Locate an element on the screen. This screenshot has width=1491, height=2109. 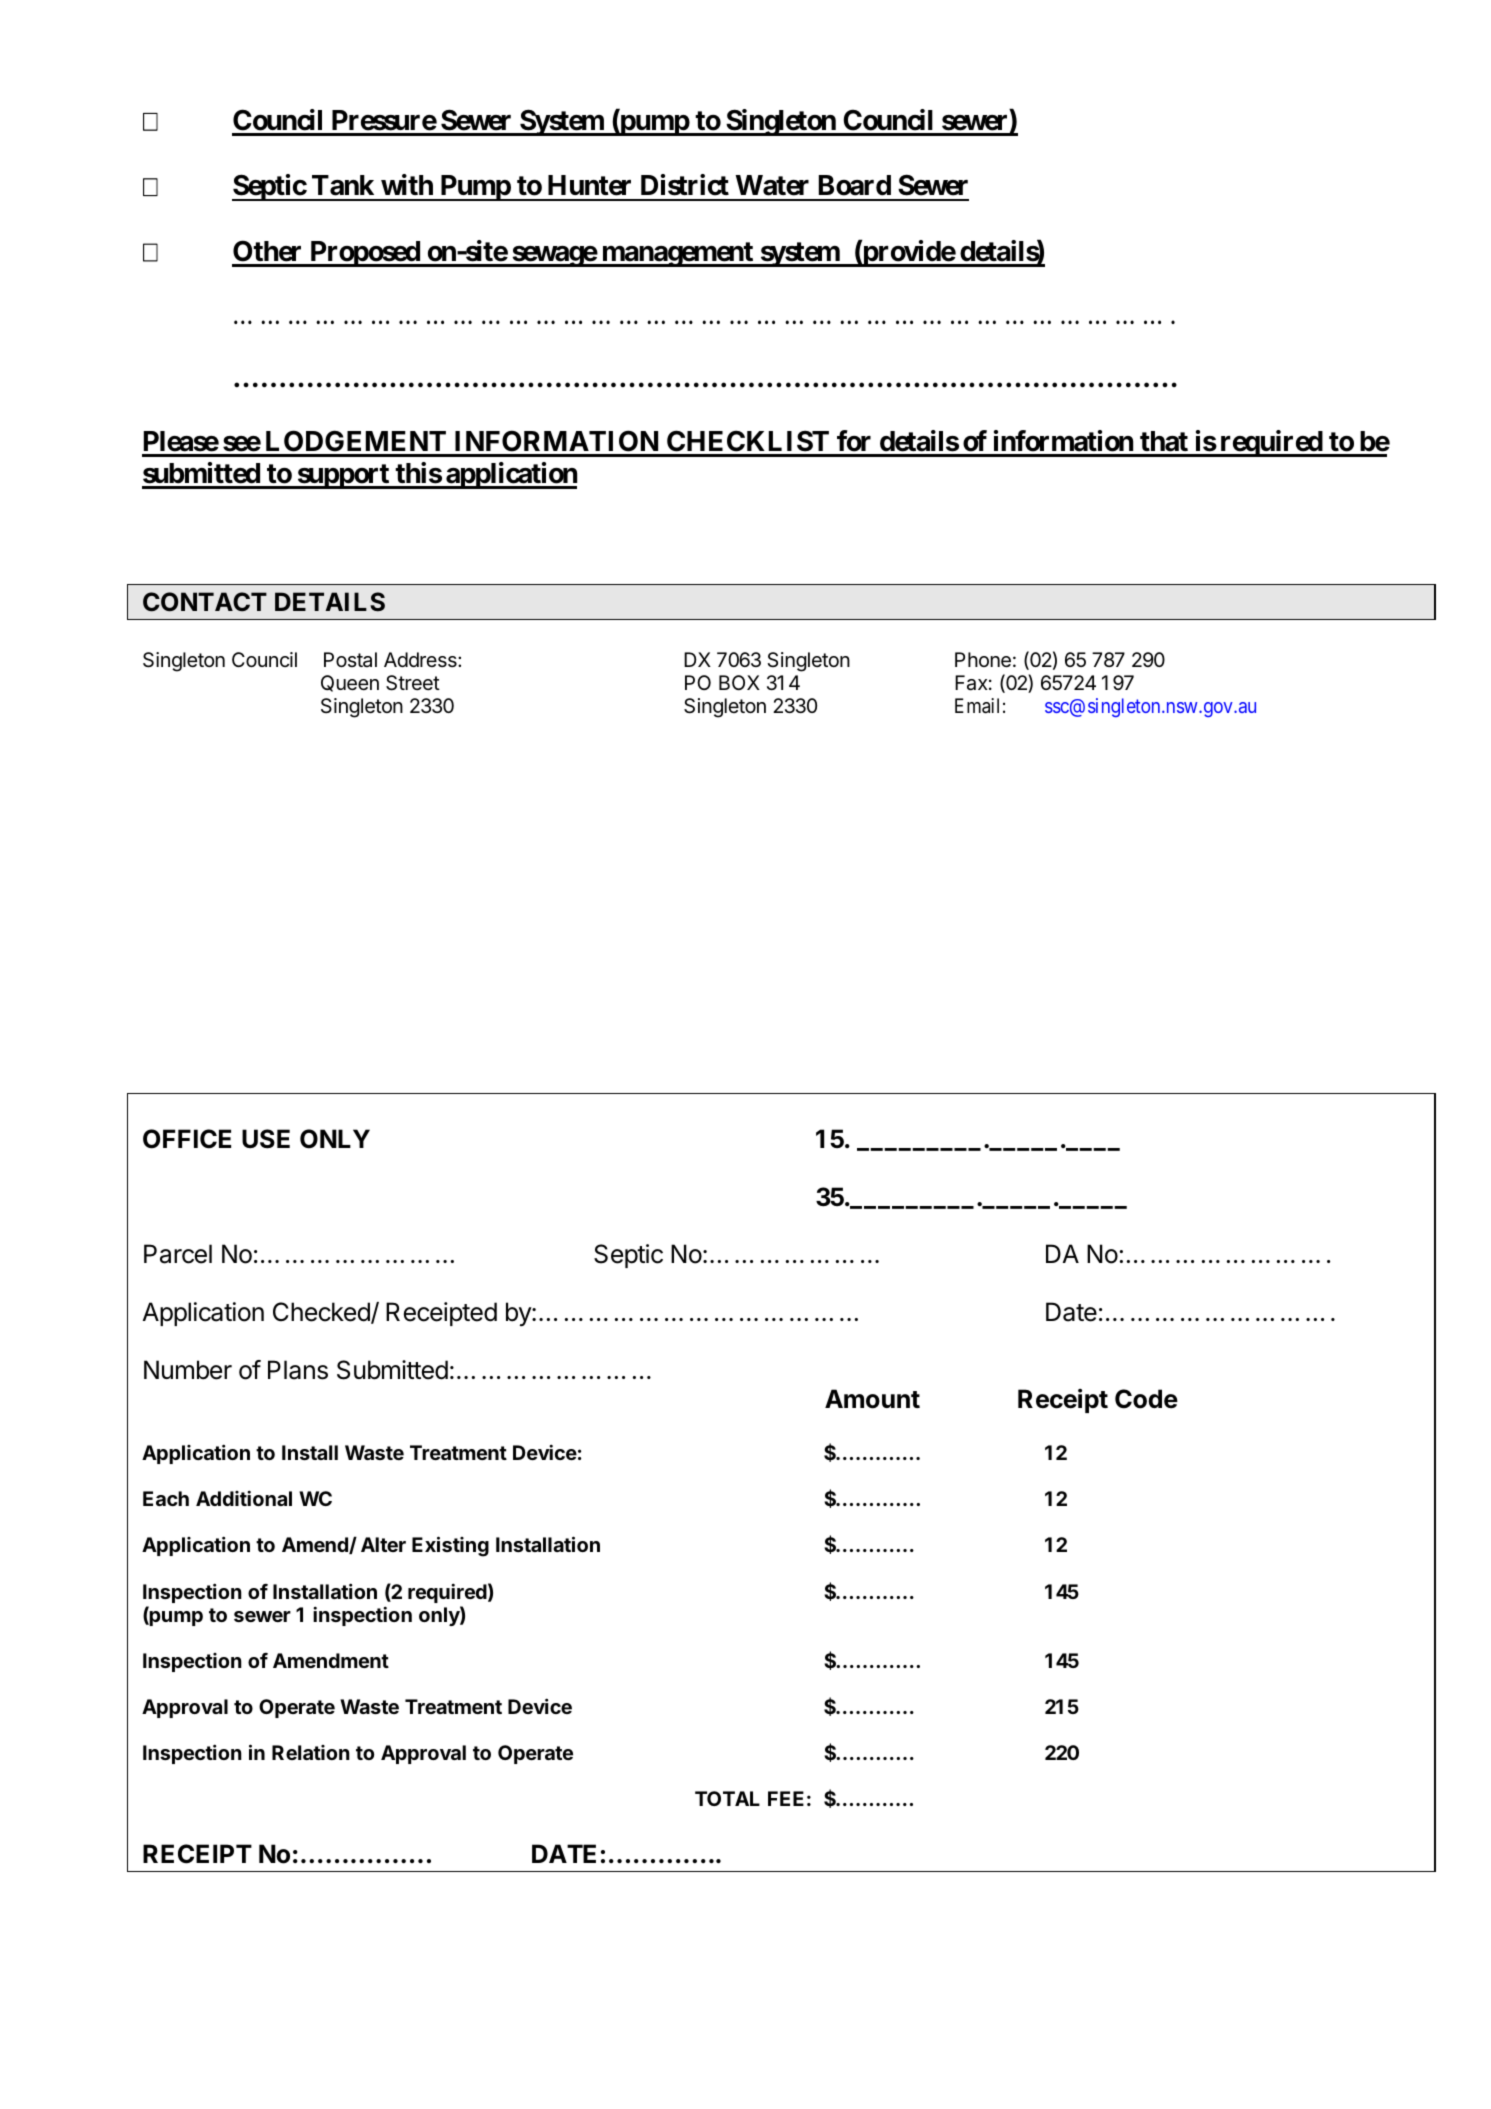
Relation is located at coordinates (311, 1752).
